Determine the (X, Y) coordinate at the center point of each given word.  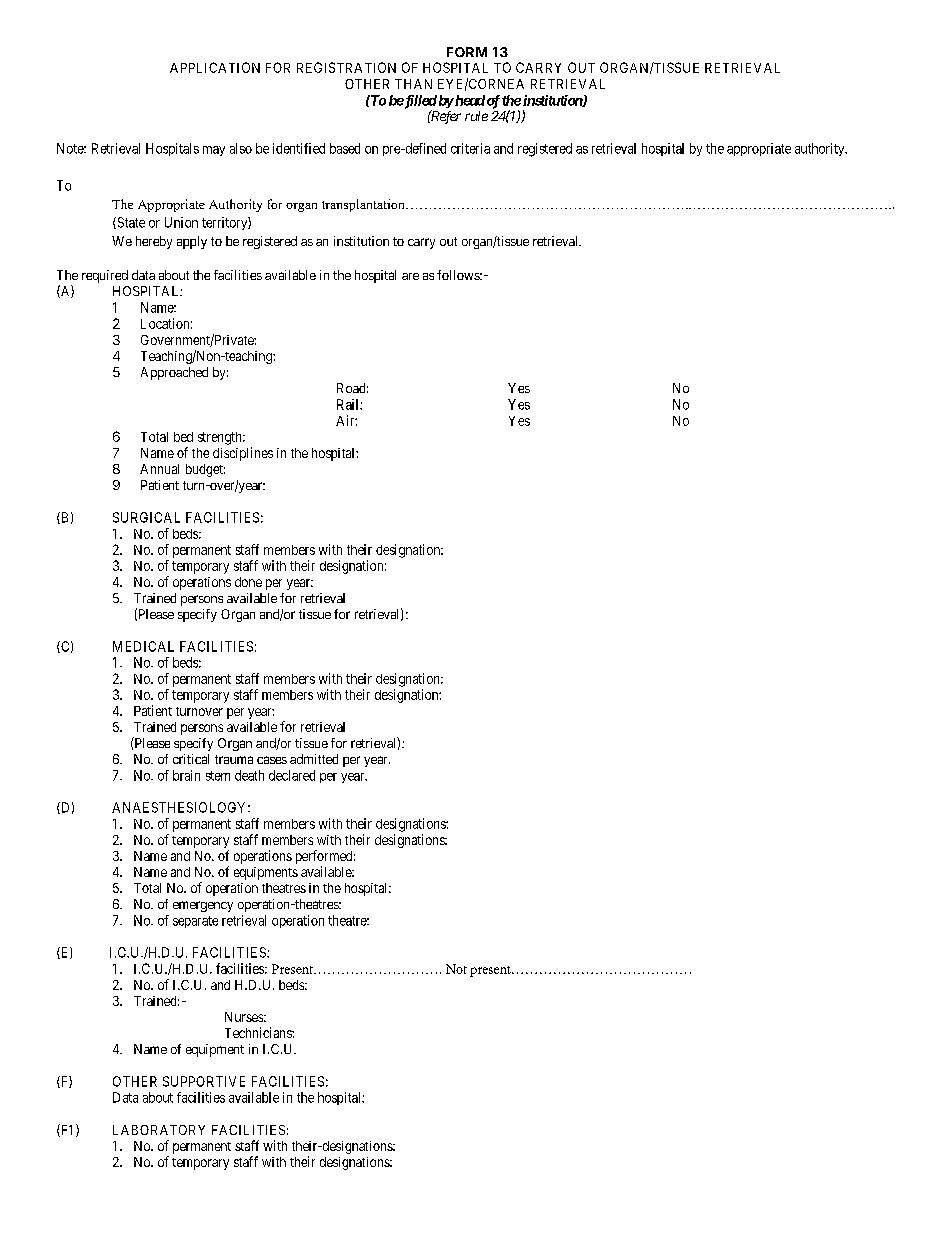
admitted (314, 759)
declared (292, 775)
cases (272, 760)
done (248, 582)
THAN (413, 84)
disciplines (243, 454)
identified (299, 148)
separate (195, 922)
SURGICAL (146, 517)
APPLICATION (215, 67)
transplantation (364, 205)
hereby (154, 242)
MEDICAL (143, 646)
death (249, 775)
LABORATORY (159, 1130)
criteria (470, 148)
